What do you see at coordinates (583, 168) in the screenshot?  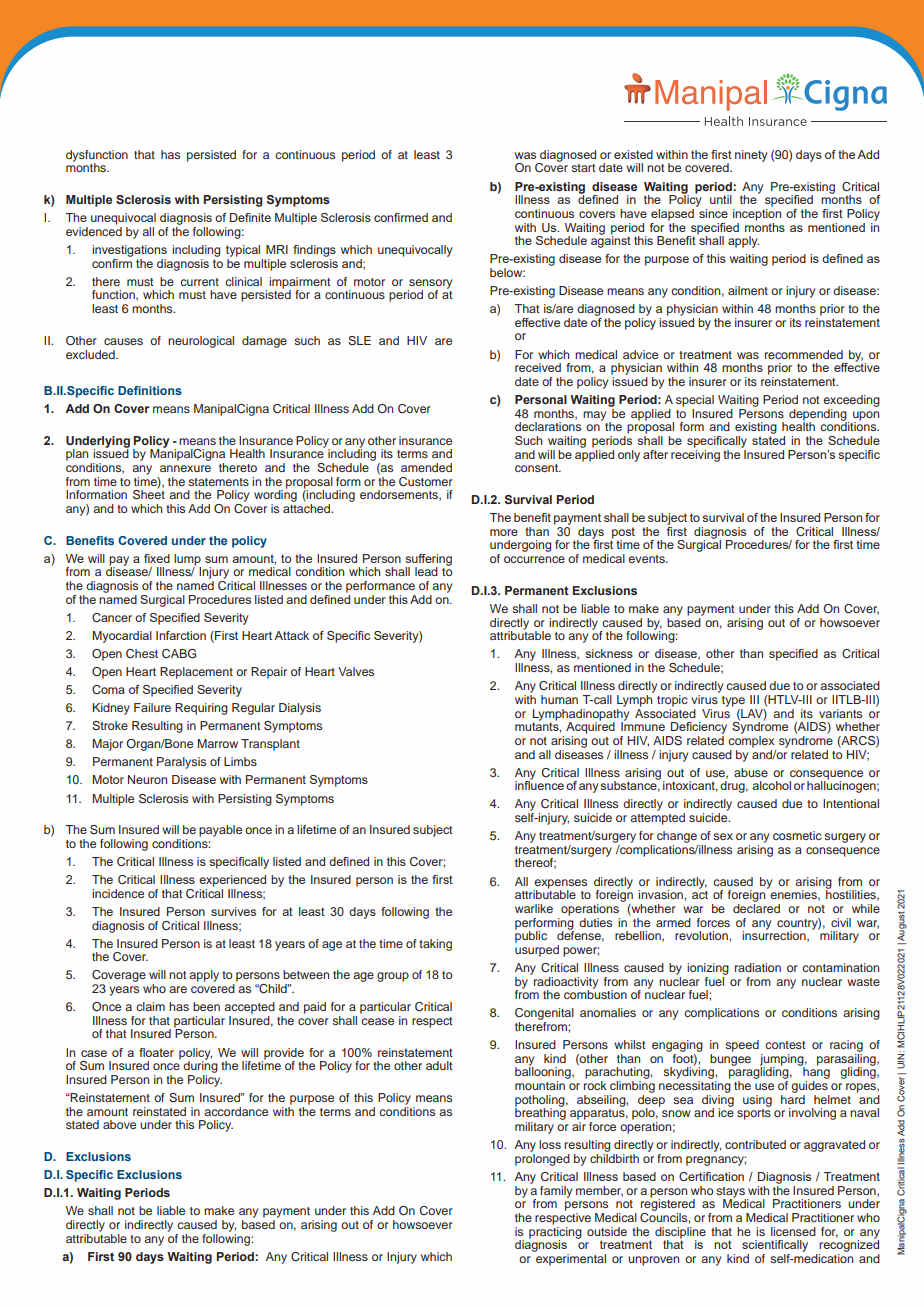 I see `start` at bounding box center [583, 168].
